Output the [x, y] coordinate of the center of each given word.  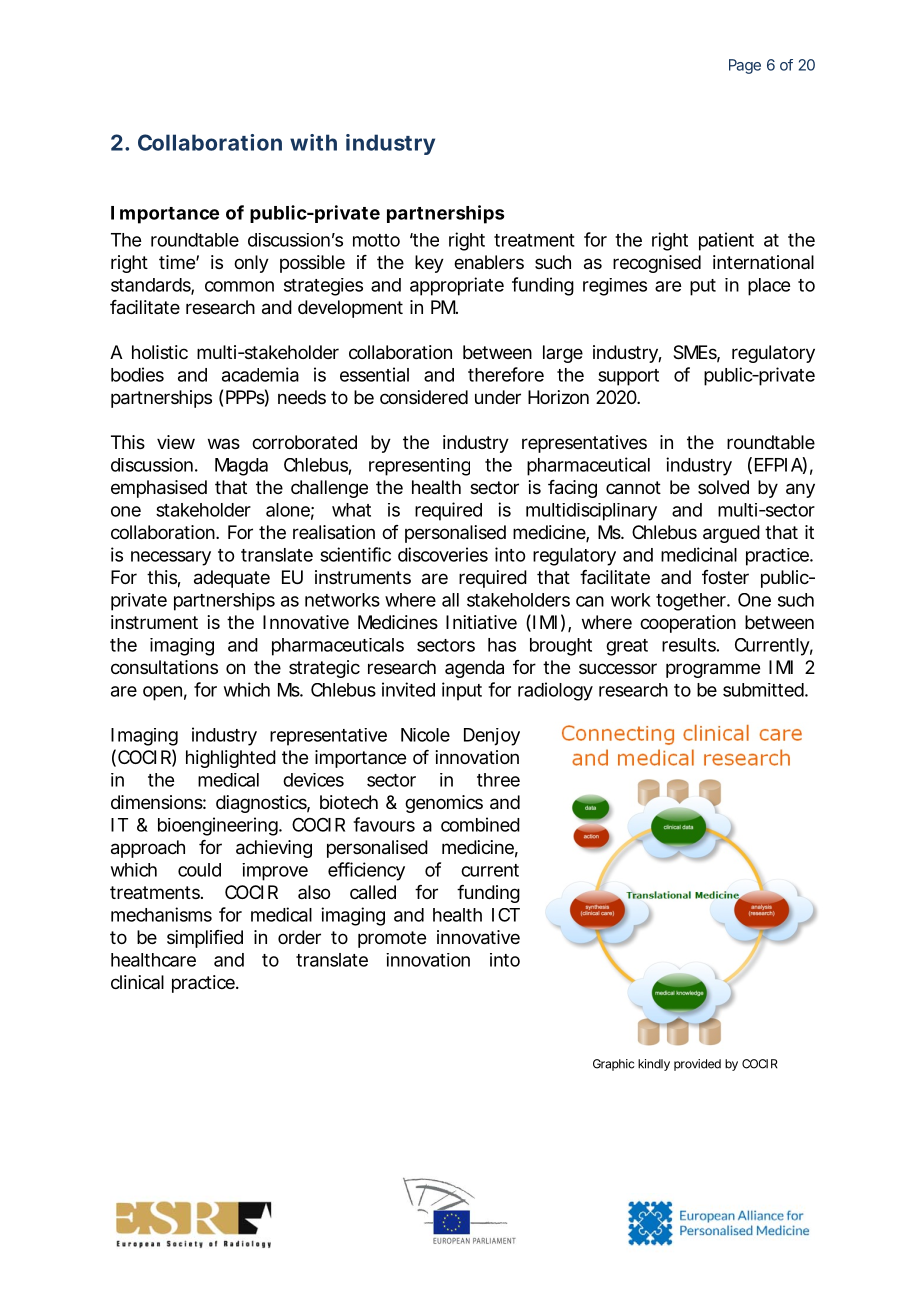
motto [376, 240]
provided [697, 1065]
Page [745, 66]
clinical [137, 982]
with [313, 142]
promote [392, 939]
